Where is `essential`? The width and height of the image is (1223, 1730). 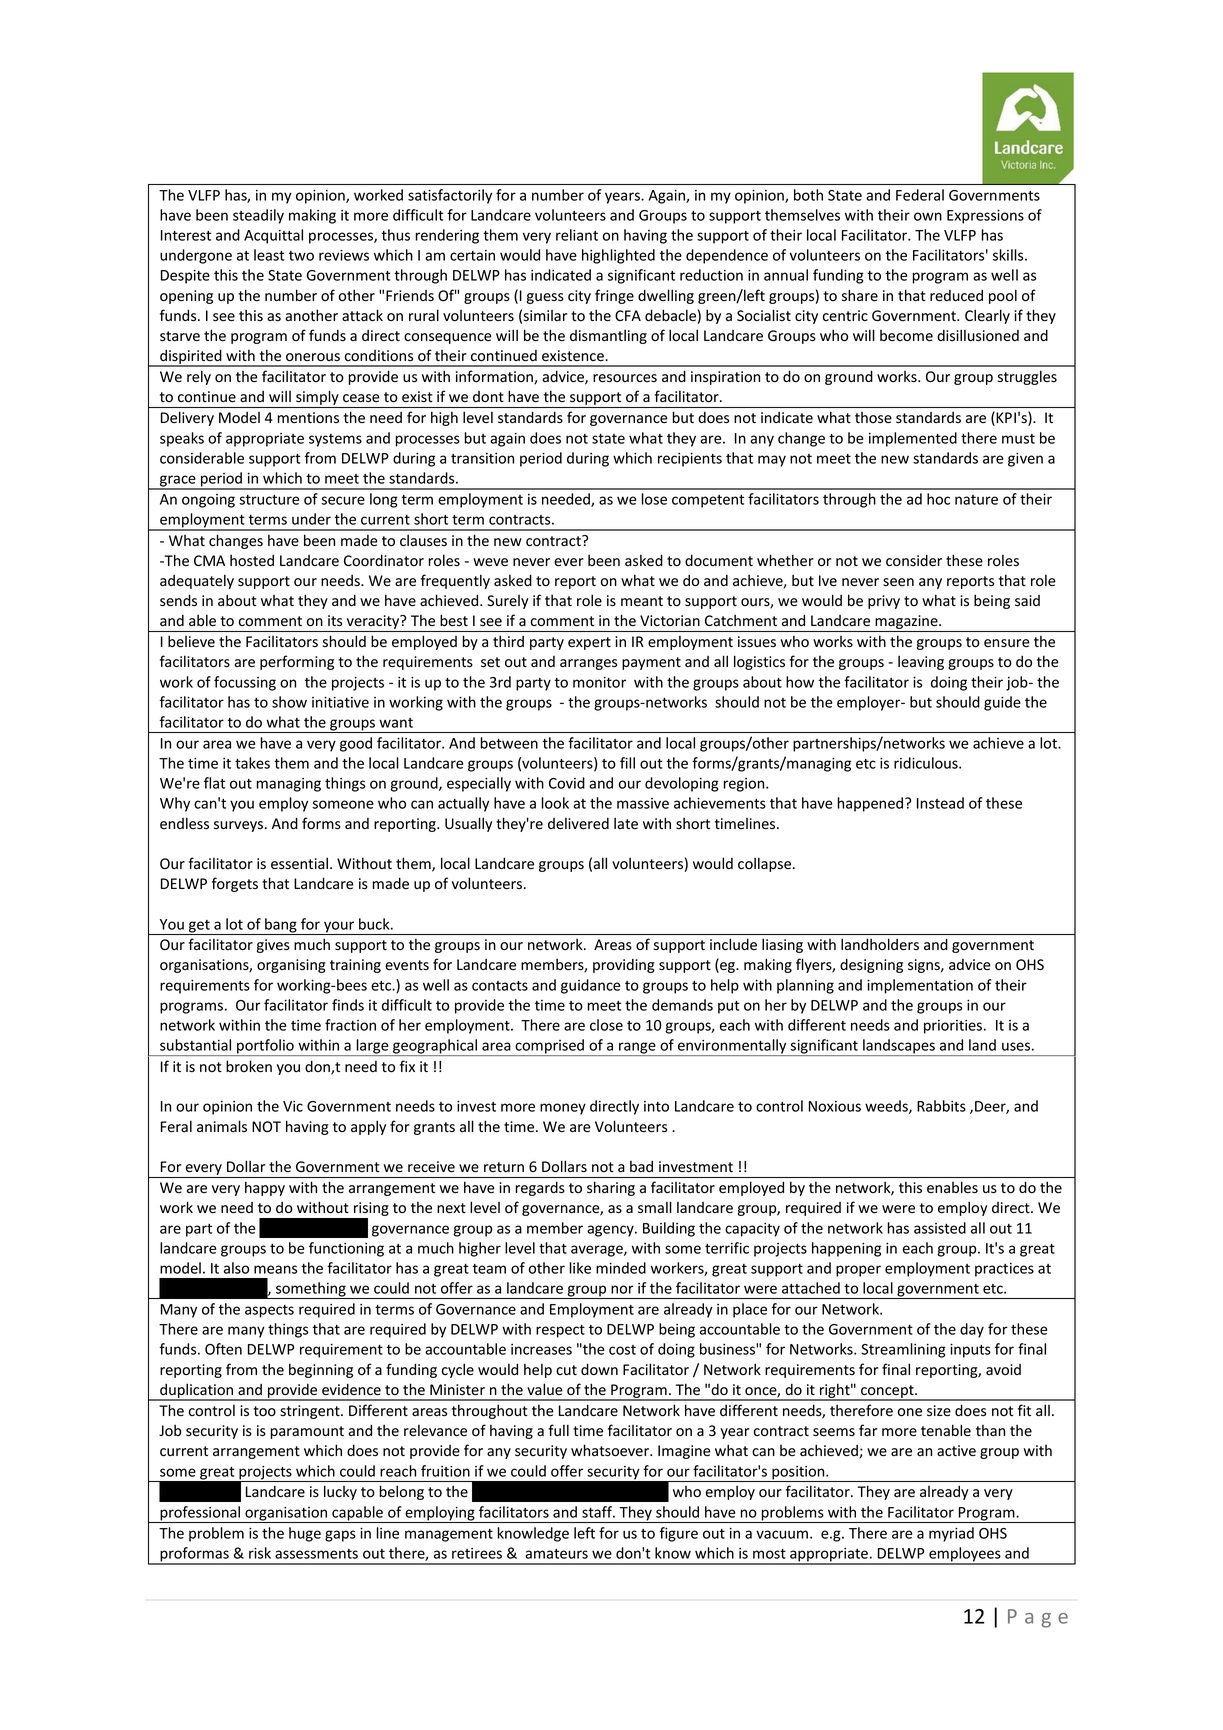
essential is located at coordinates (299, 863).
